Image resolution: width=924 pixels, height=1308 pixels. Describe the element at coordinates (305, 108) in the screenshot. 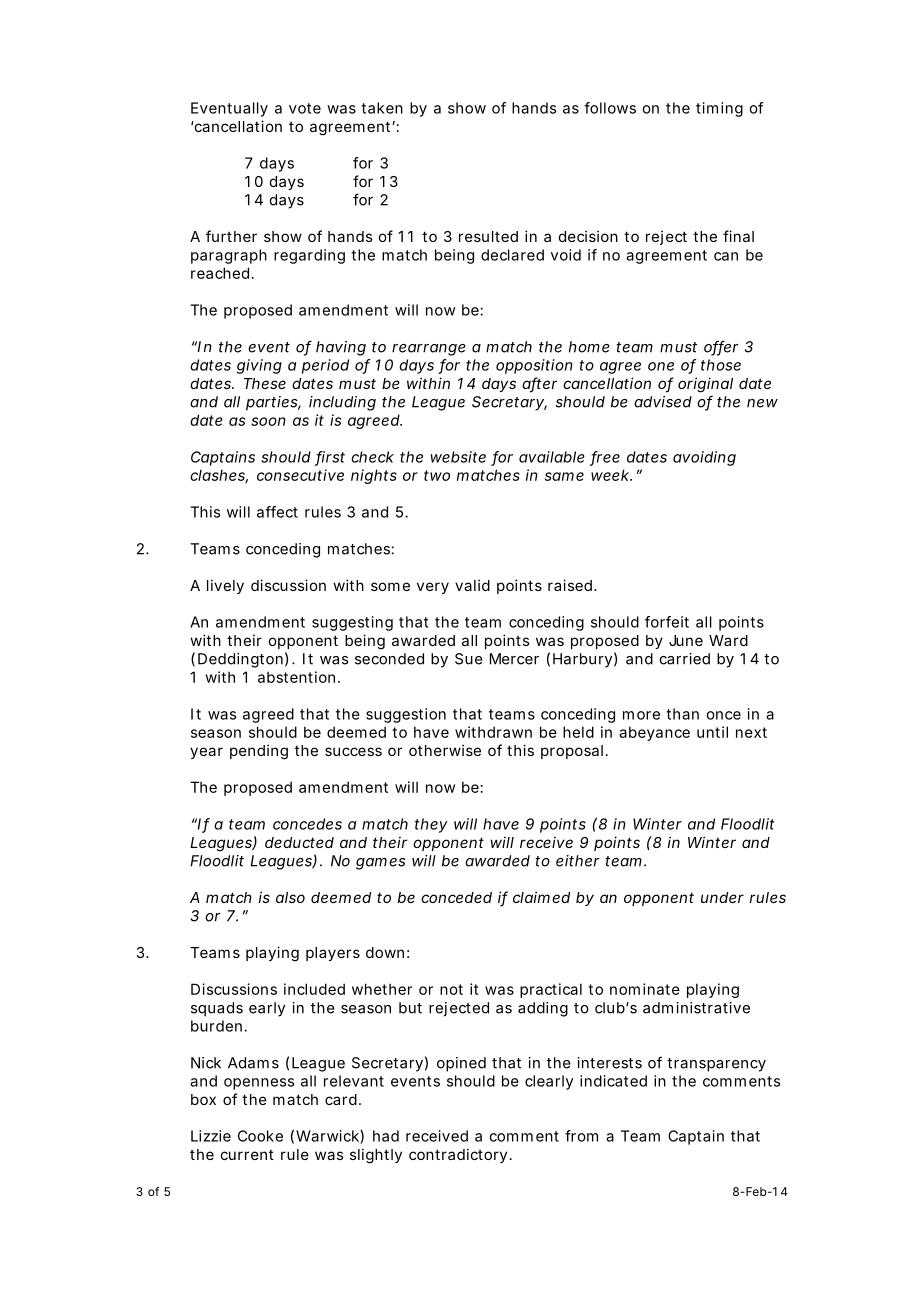

I see `vote` at that location.
